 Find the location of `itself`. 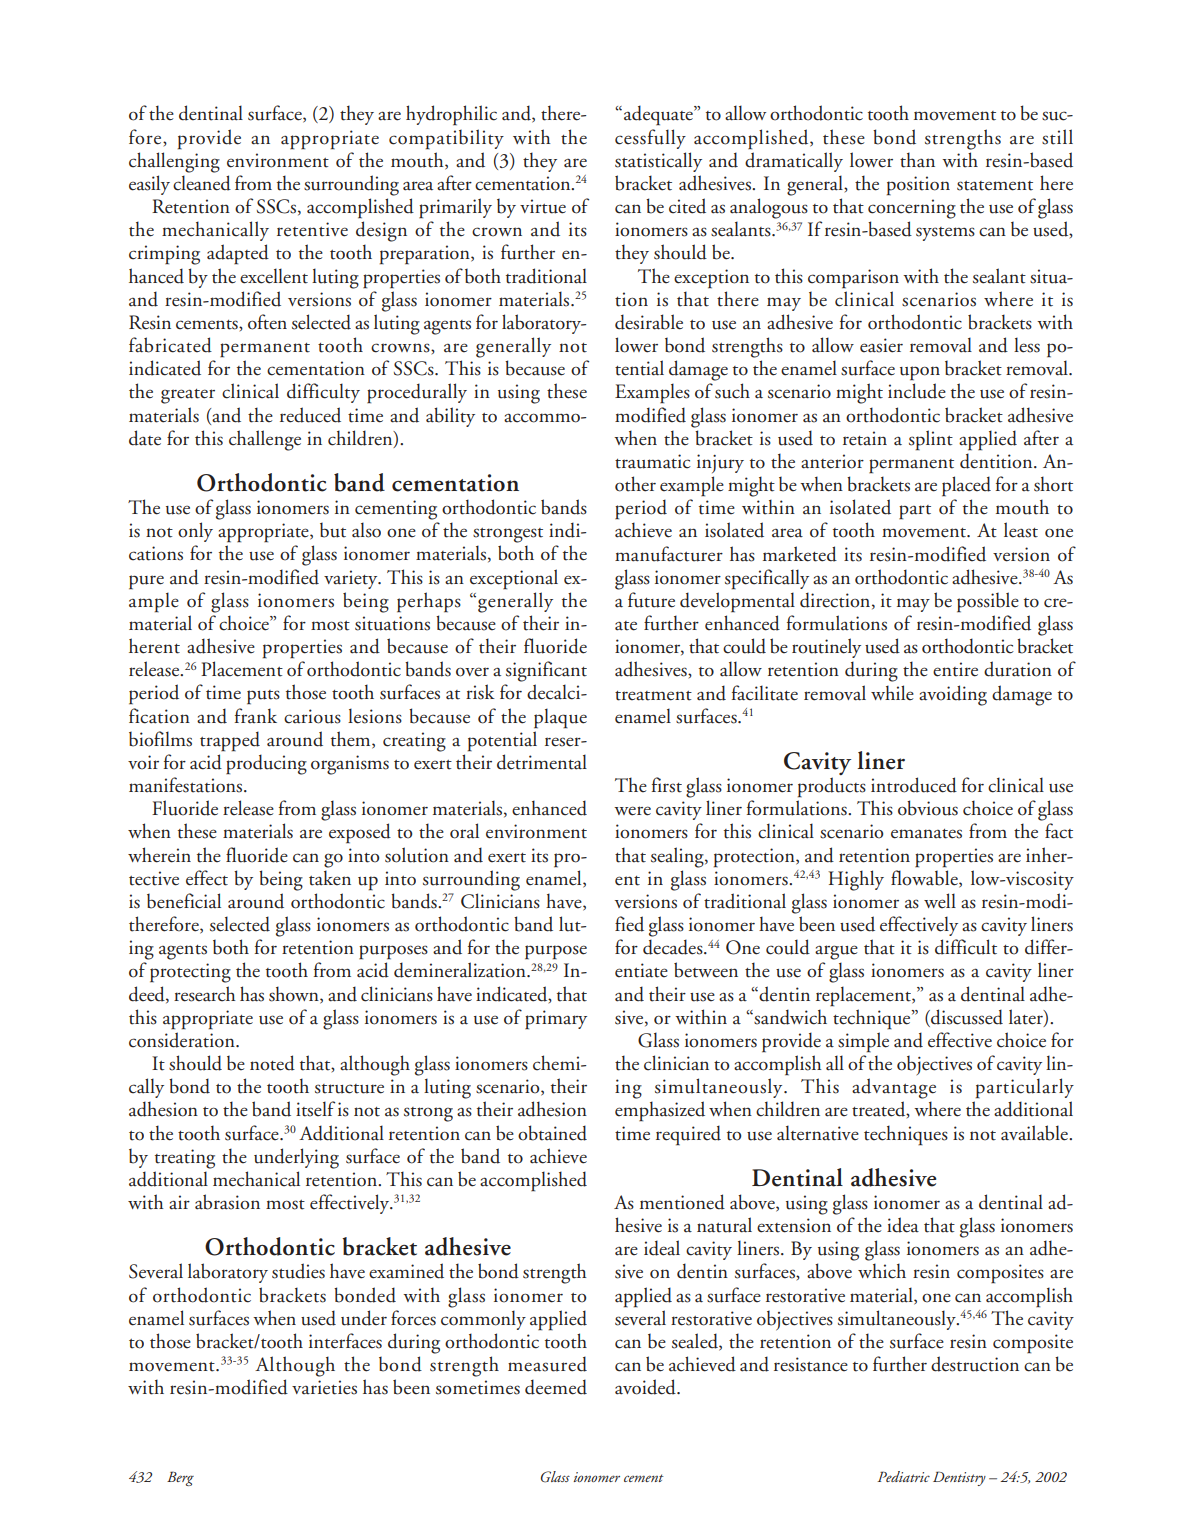

itself is located at coordinates (315, 1109).
